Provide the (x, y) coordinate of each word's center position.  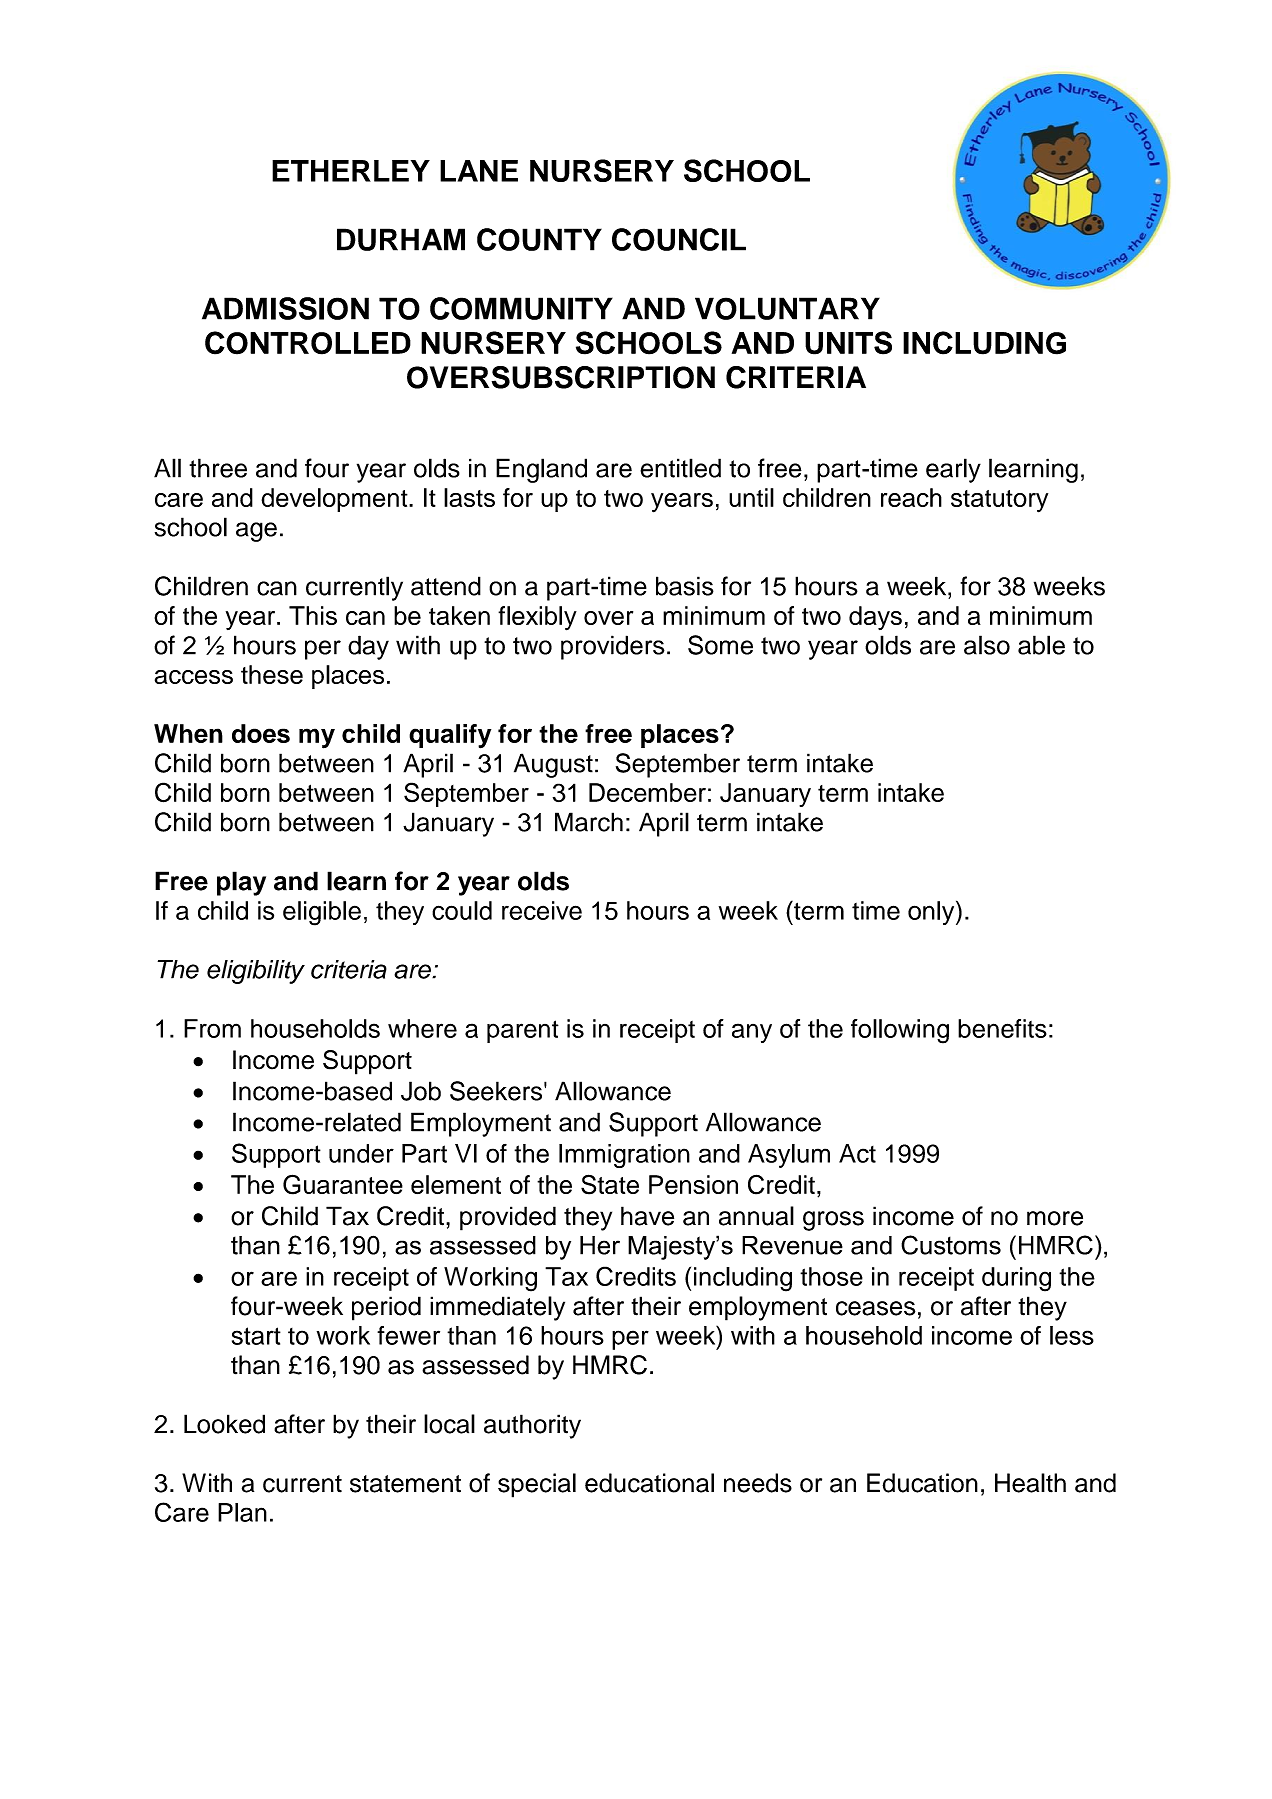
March (589, 822)
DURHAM (401, 239)
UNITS (848, 343)
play (241, 883)
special (537, 1485)
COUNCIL (679, 239)
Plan (242, 1512)
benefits (1002, 1028)
